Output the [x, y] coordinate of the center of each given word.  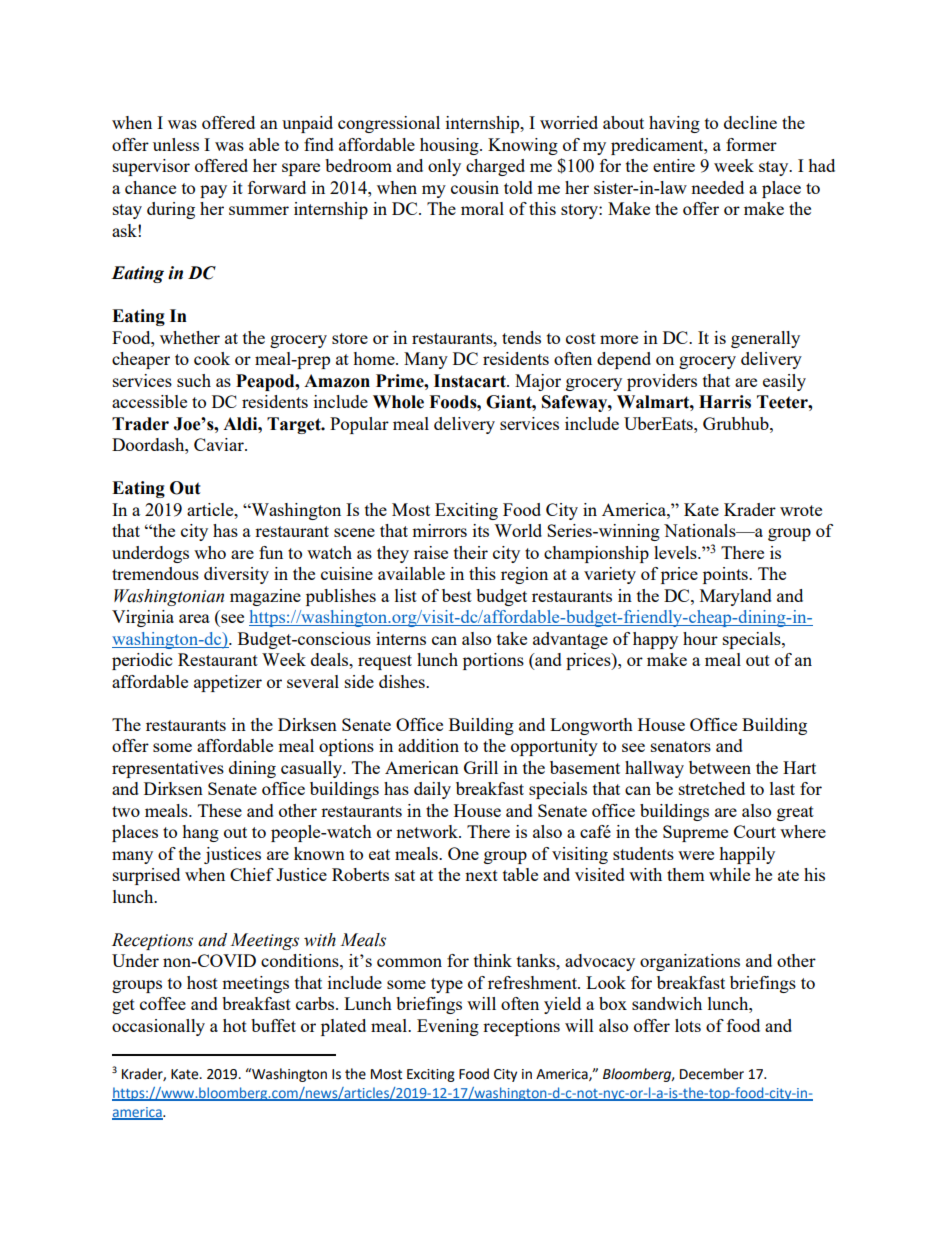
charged [495, 167]
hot [235, 1025]
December [712, 1074]
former [751, 144]
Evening [448, 1027]
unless [176, 144]
